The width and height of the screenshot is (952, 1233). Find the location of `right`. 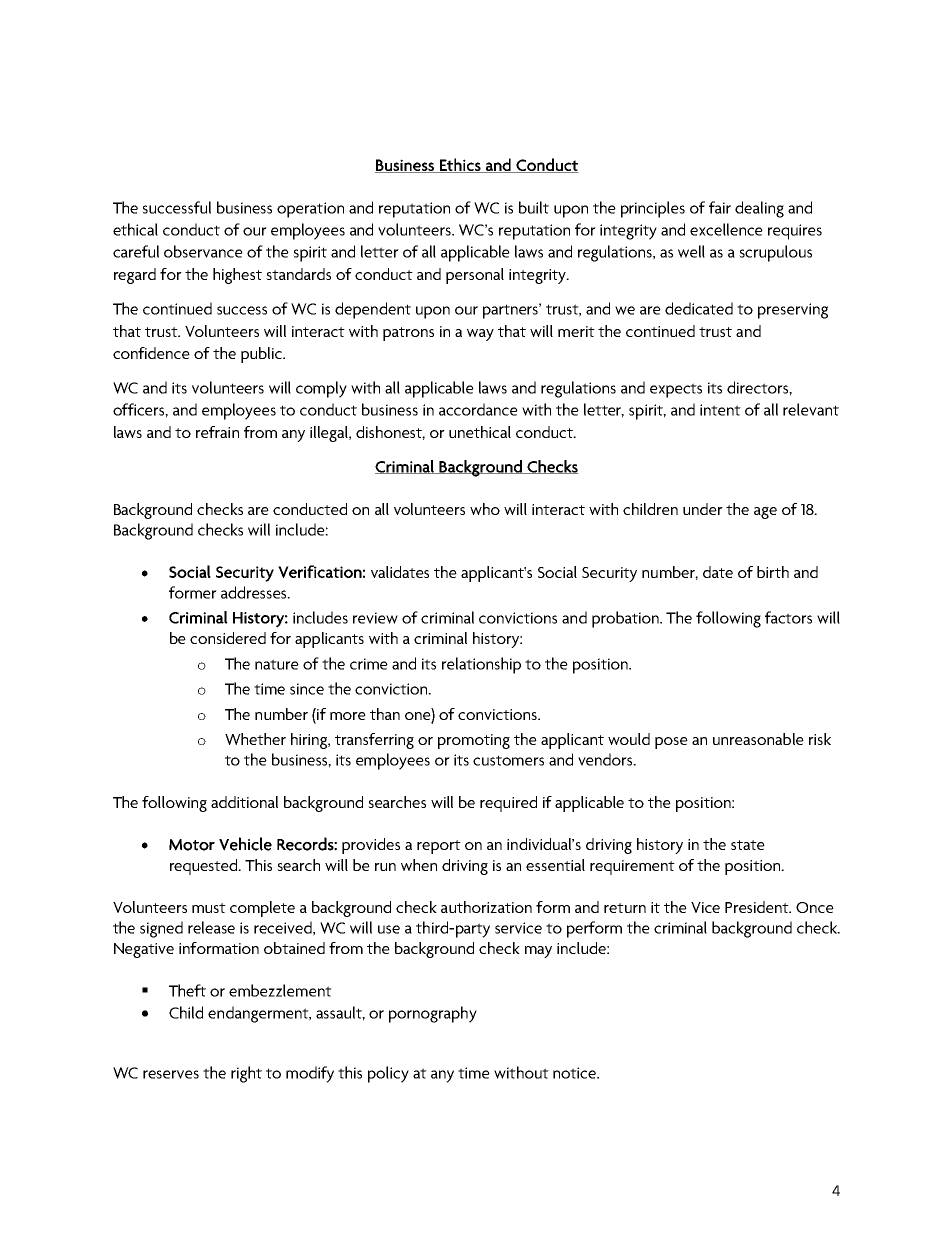

right is located at coordinates (246, 1074).
